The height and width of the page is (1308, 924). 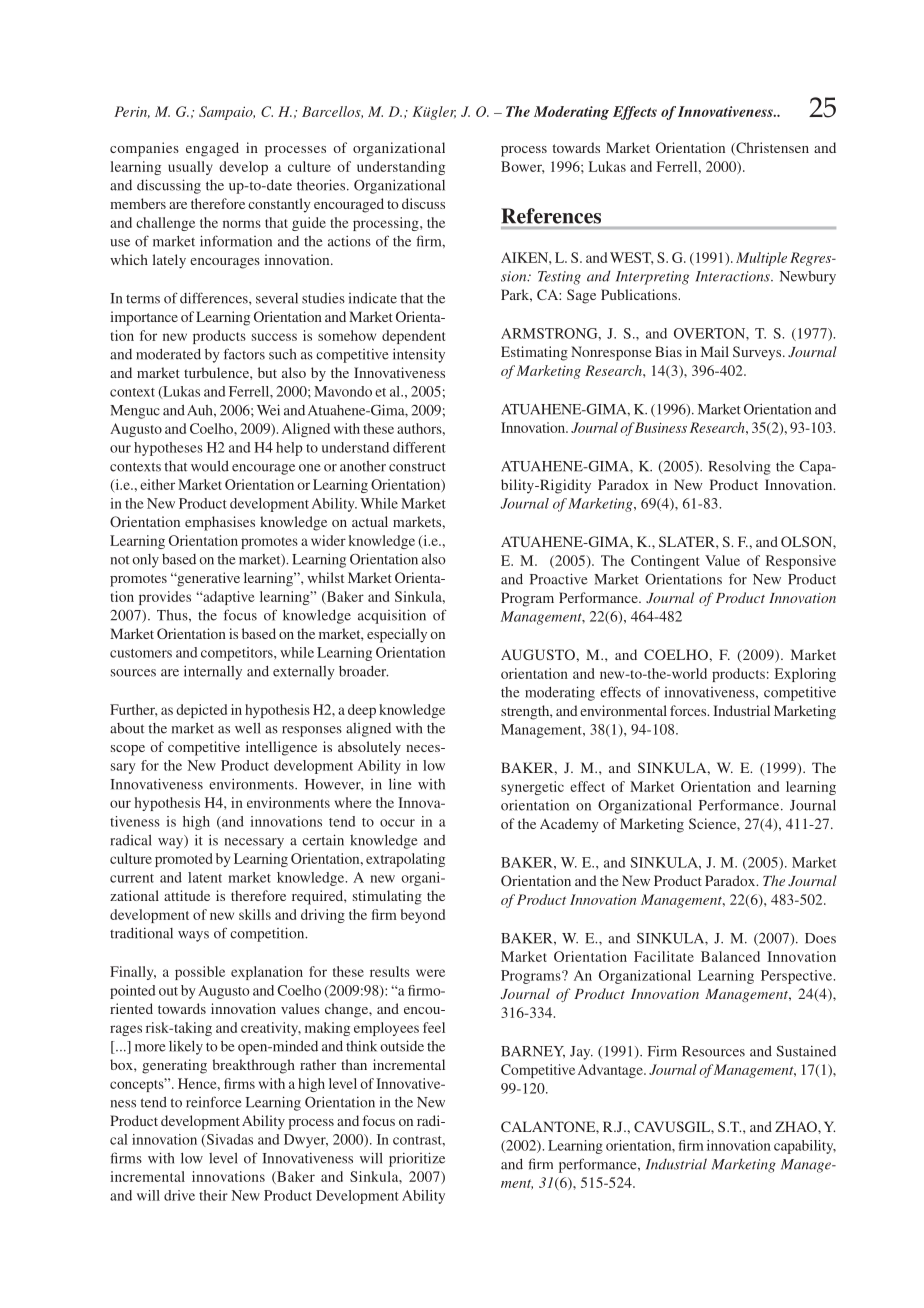 What do you see at coordinates (771, 148) in the page?
I see `Christensen` at bounding box center [771, 148].
